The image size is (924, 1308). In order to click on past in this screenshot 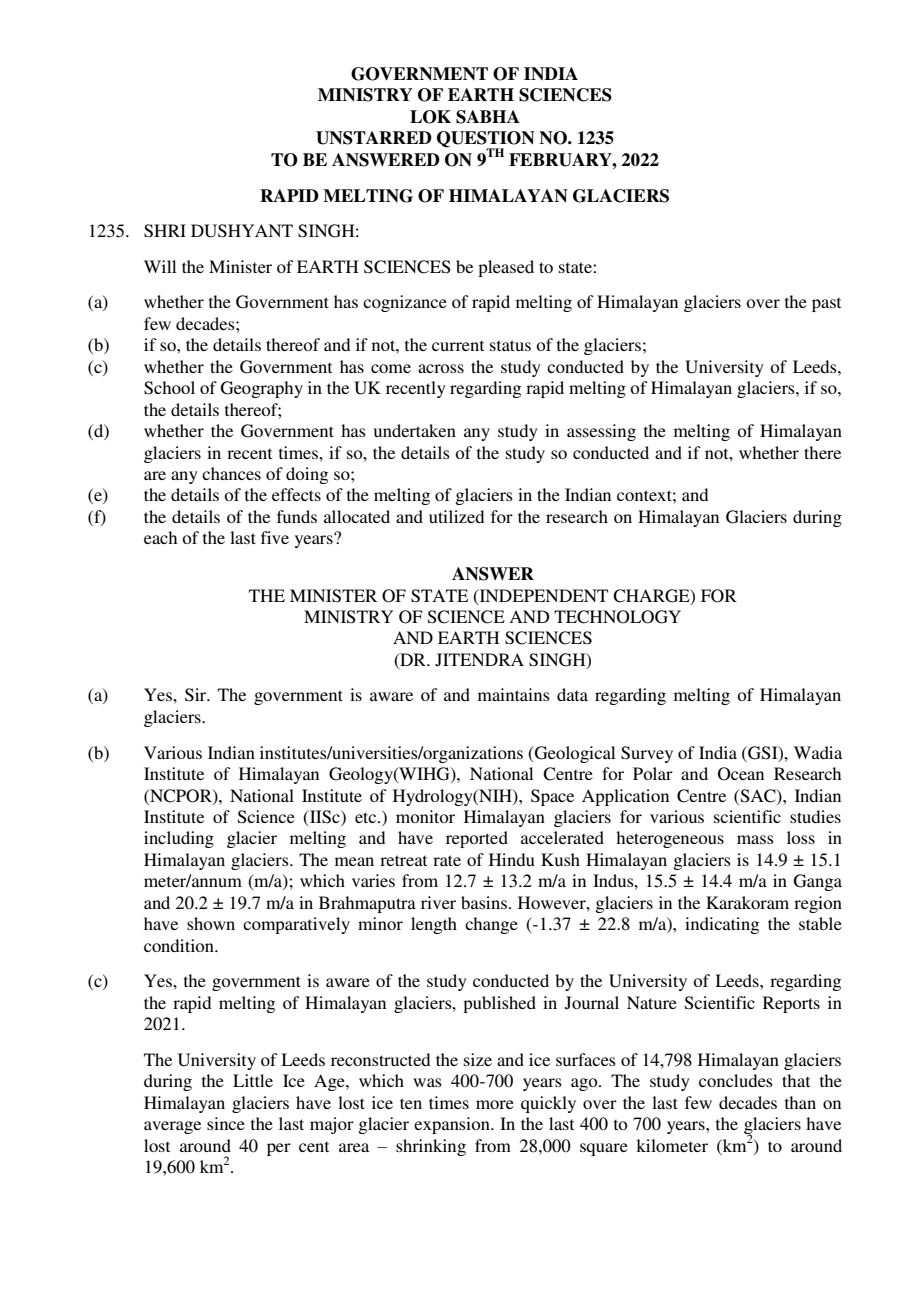, I will do `click(826, 304)`.
